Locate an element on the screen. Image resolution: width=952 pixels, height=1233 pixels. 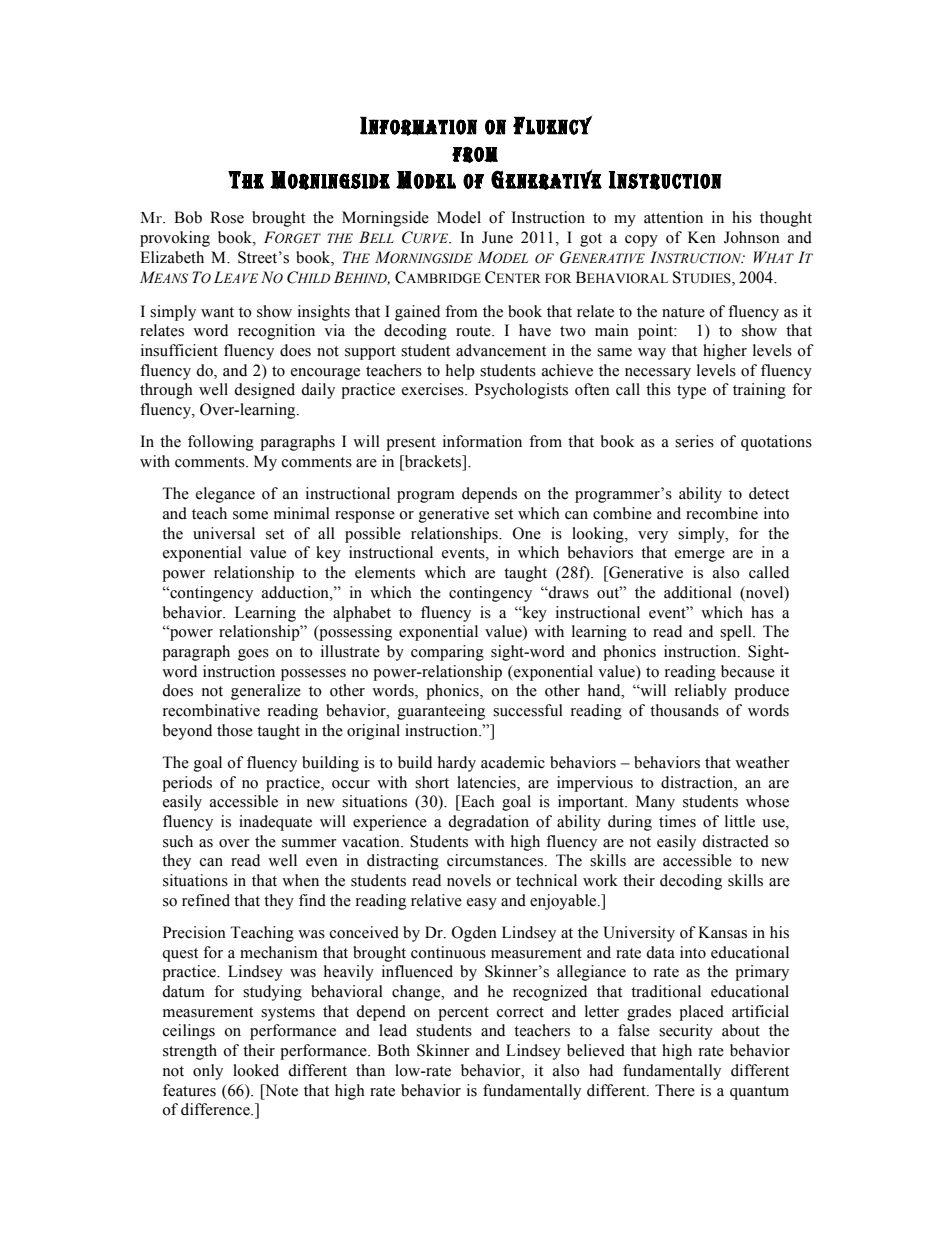
Rose is located at coordinates (227, 217).
